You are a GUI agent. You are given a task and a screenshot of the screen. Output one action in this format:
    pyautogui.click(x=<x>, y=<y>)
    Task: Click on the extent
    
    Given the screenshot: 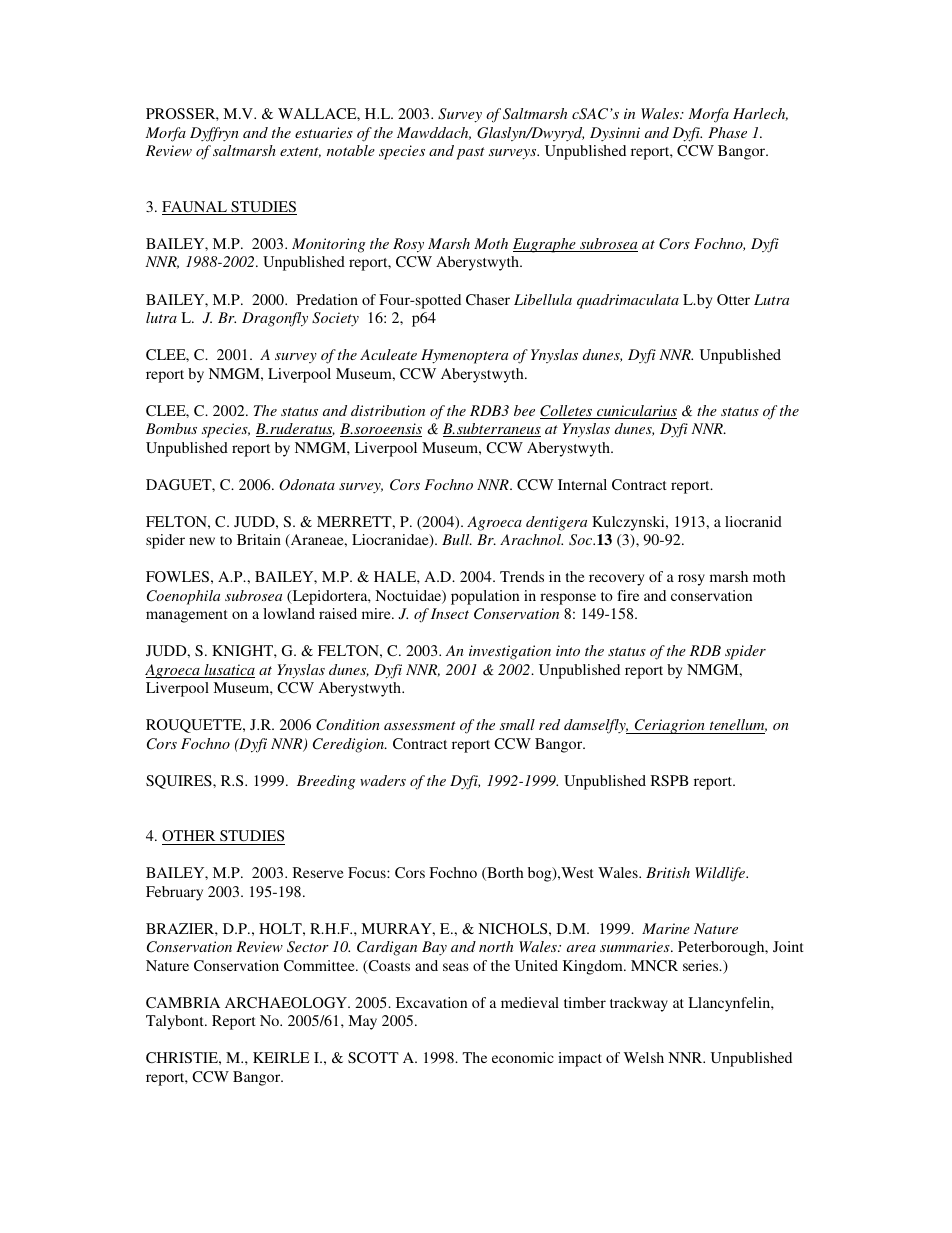 What is the action you would take?
    pyautogui.click(x=300, y=152)
